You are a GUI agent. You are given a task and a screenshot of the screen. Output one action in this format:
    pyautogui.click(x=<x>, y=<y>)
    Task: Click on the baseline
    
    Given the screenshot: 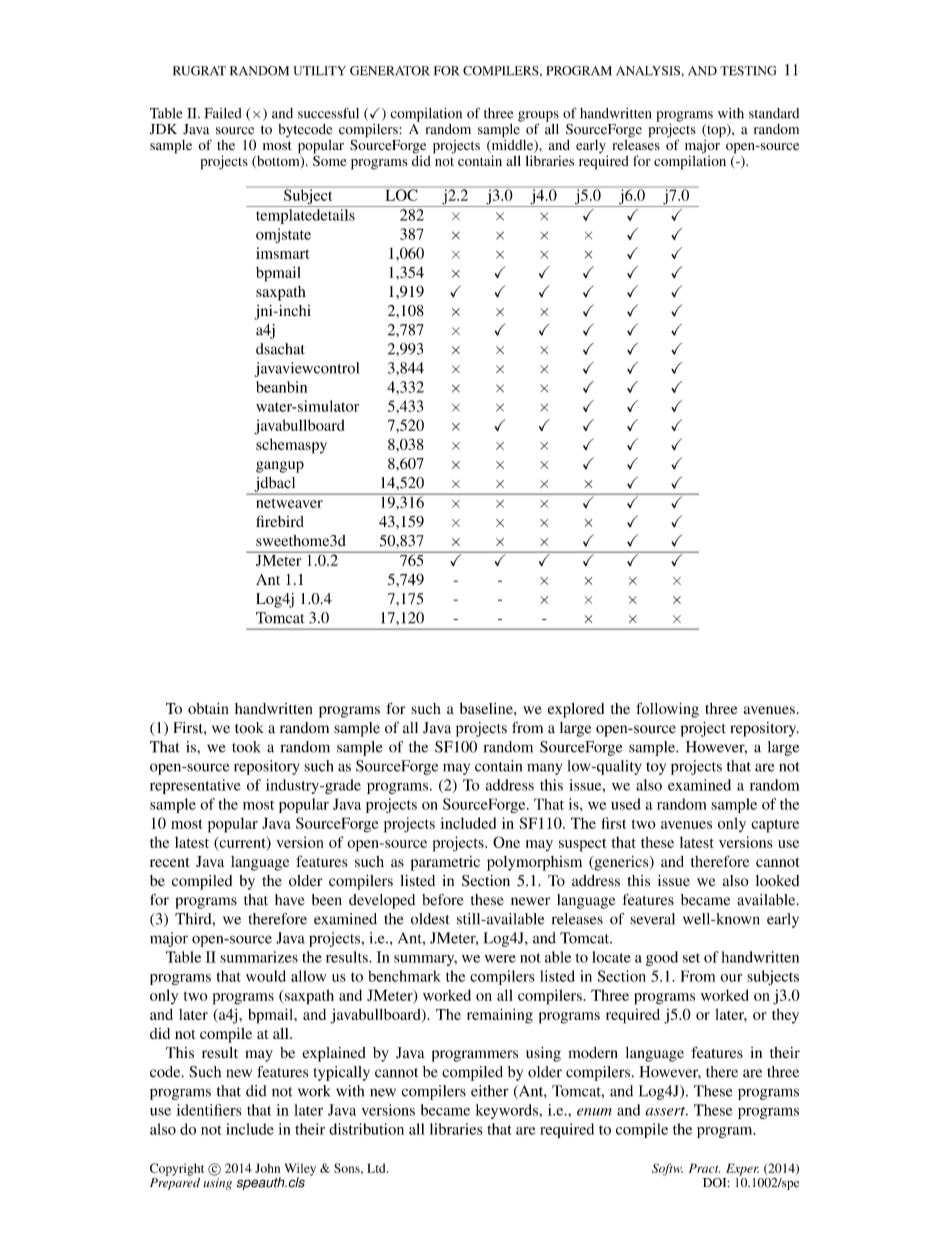 What is the action you would take?
    pyautogui.click(x=487, y=708)
